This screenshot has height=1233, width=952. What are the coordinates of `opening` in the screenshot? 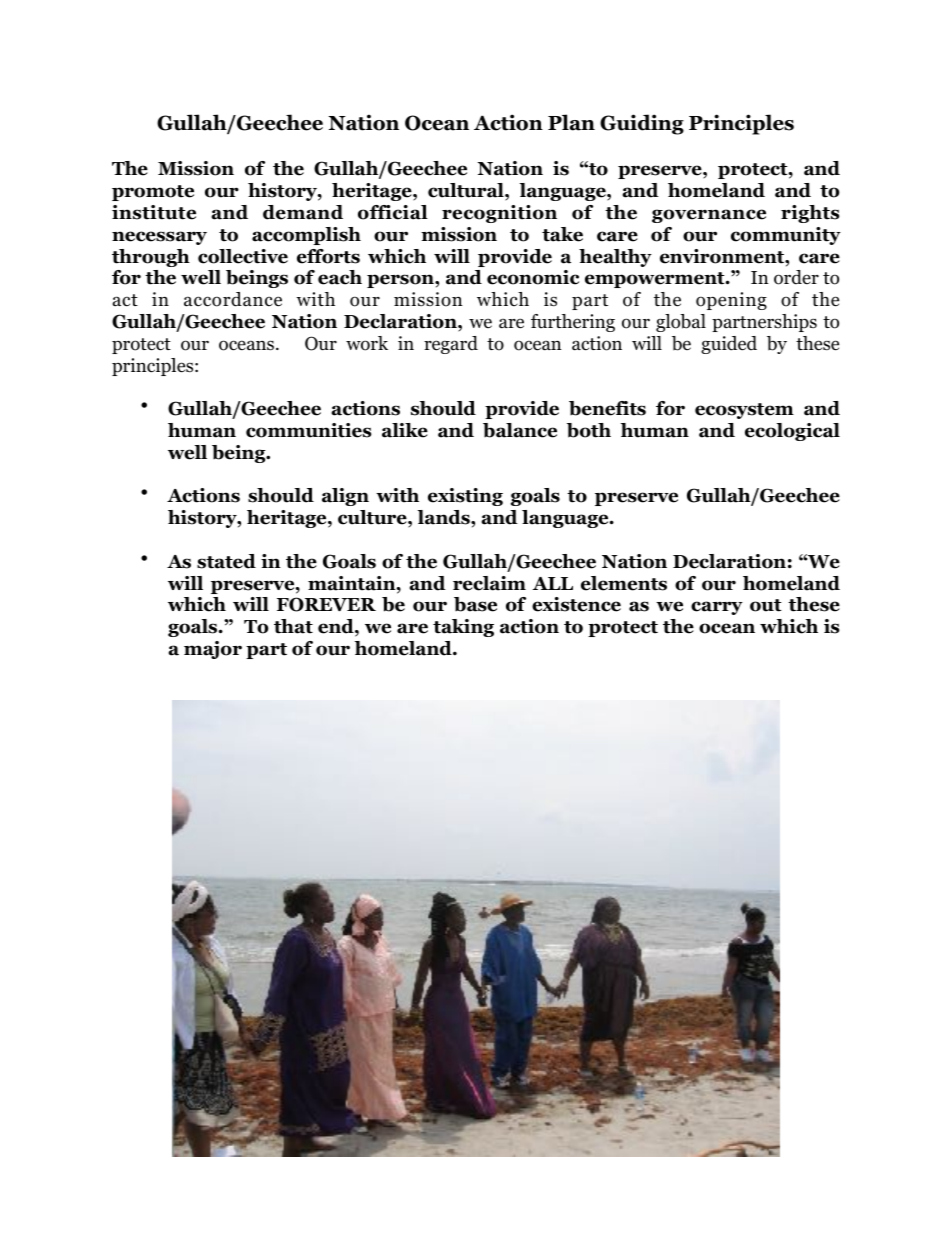 It's located at (731, 301).
